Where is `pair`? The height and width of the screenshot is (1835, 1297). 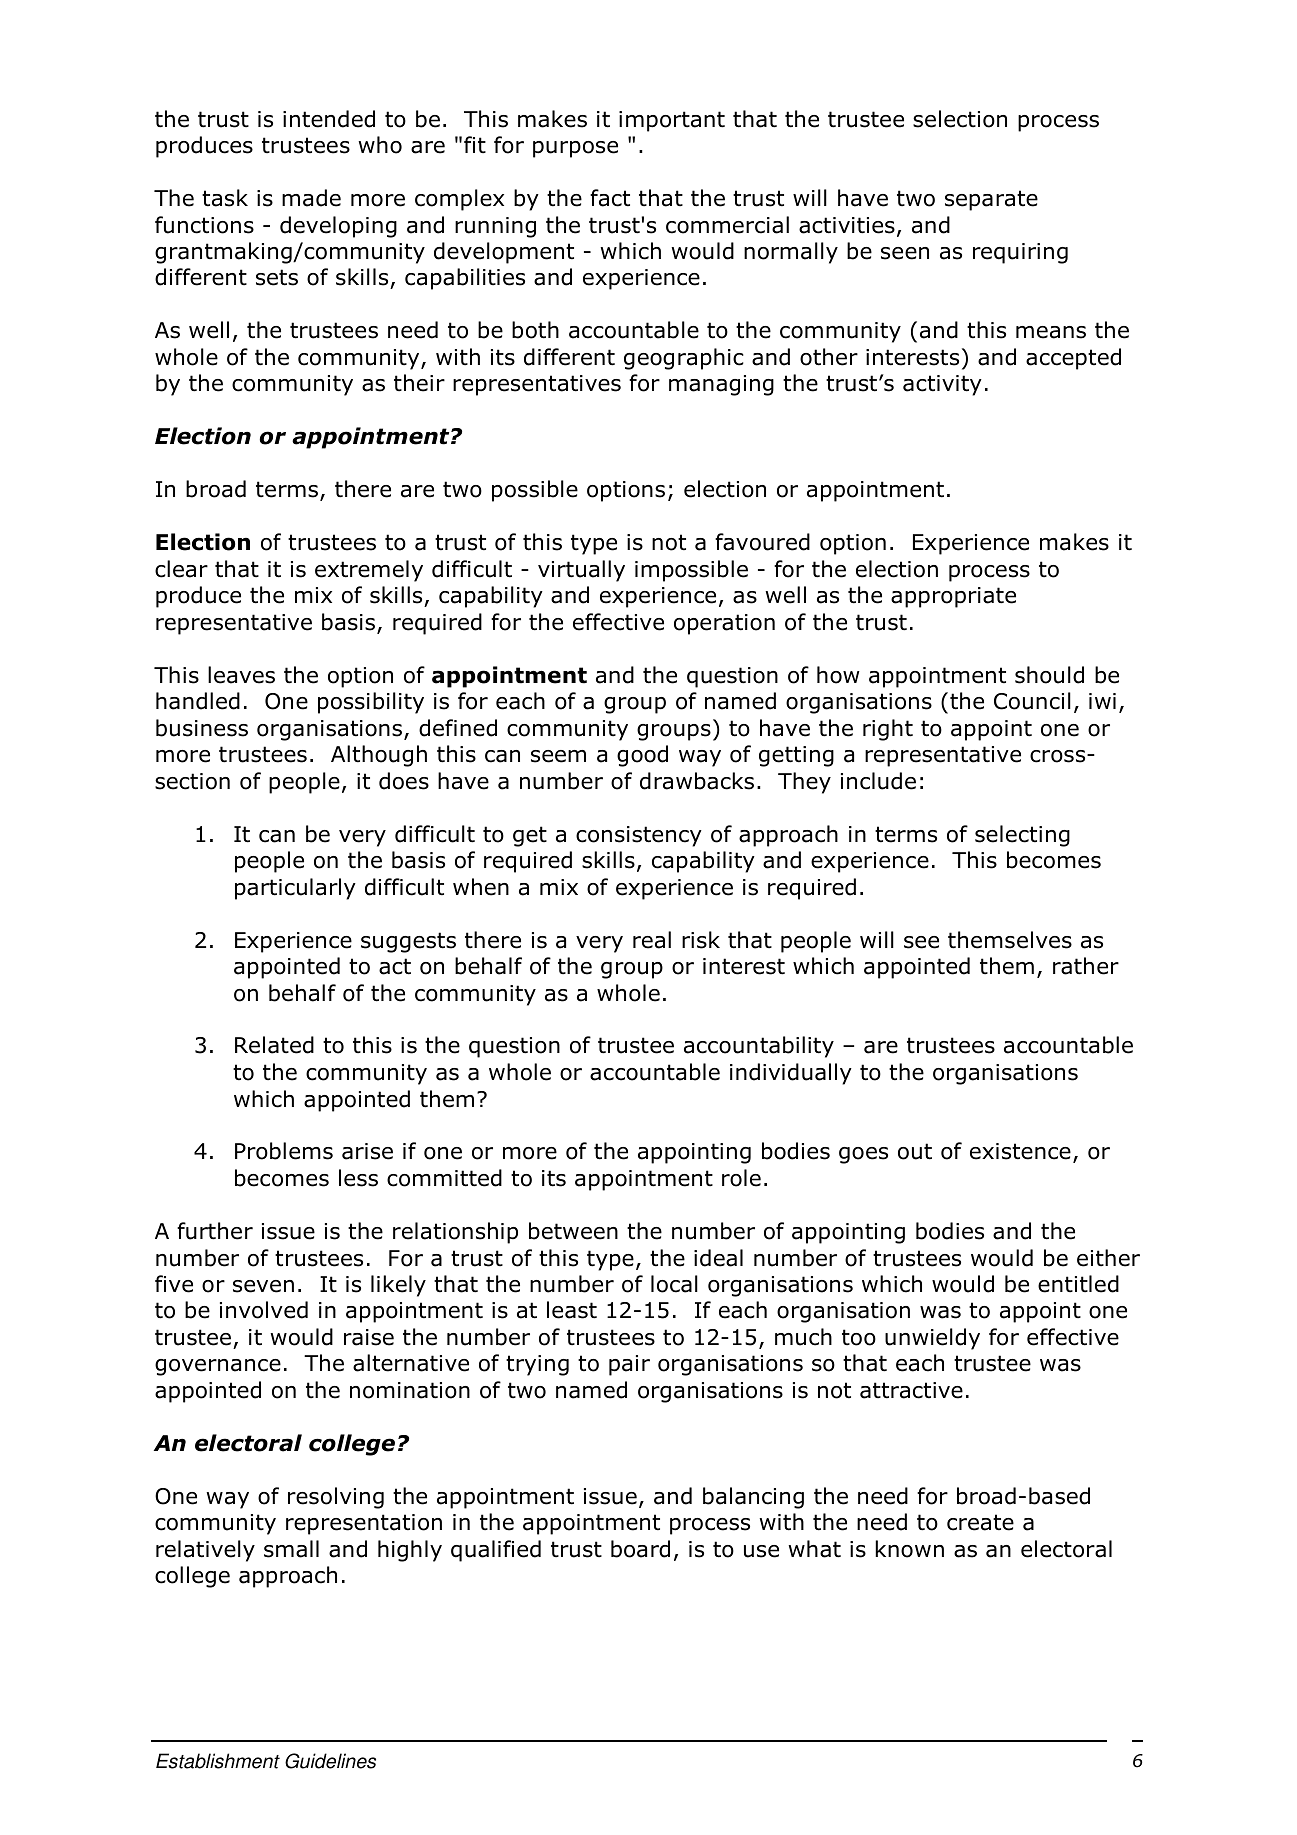
pair is located at coordinates (629, 1365).
